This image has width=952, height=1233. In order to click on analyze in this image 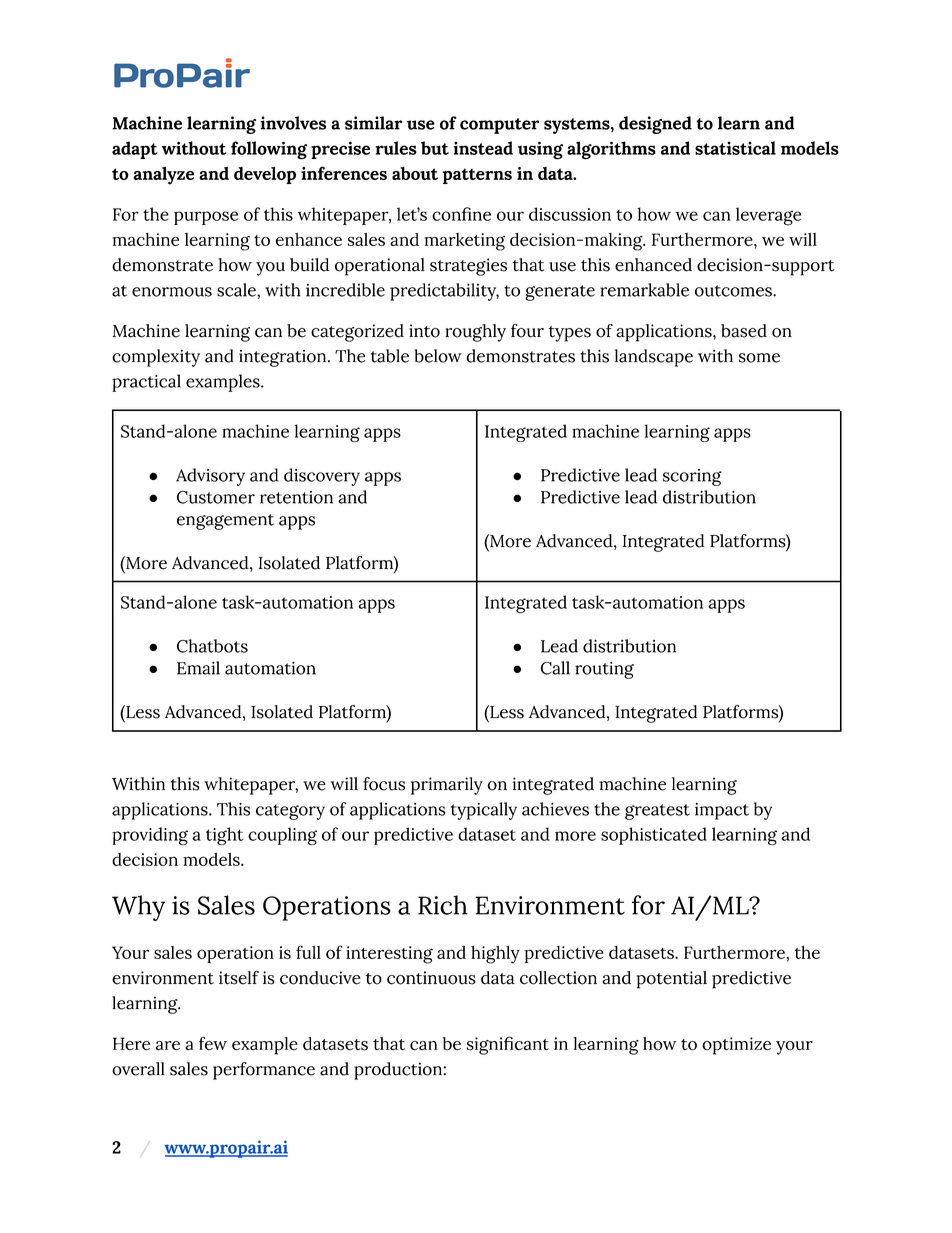, I will do `click(163, 175)`.
